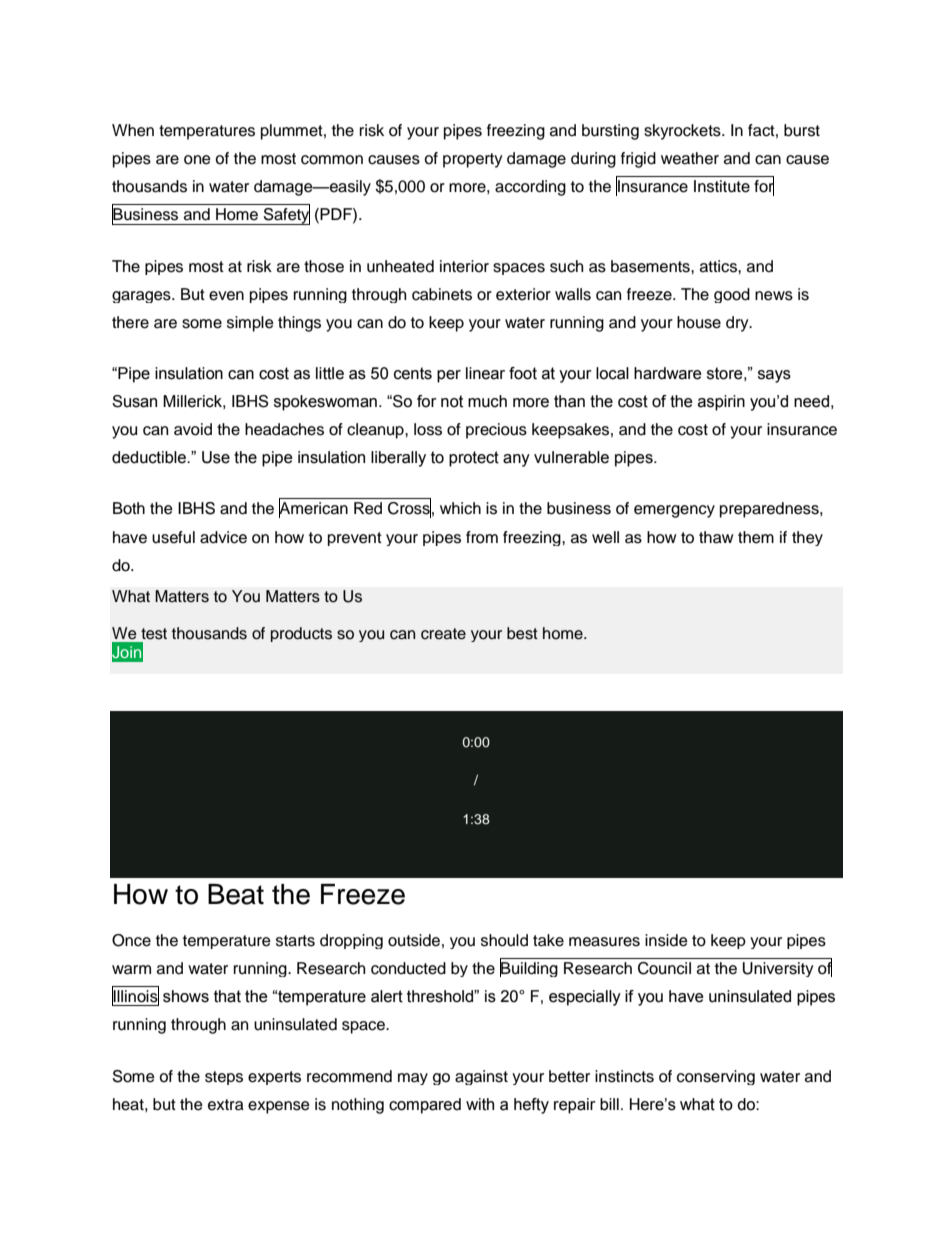  I want to click on linear, so click(485, 373).
